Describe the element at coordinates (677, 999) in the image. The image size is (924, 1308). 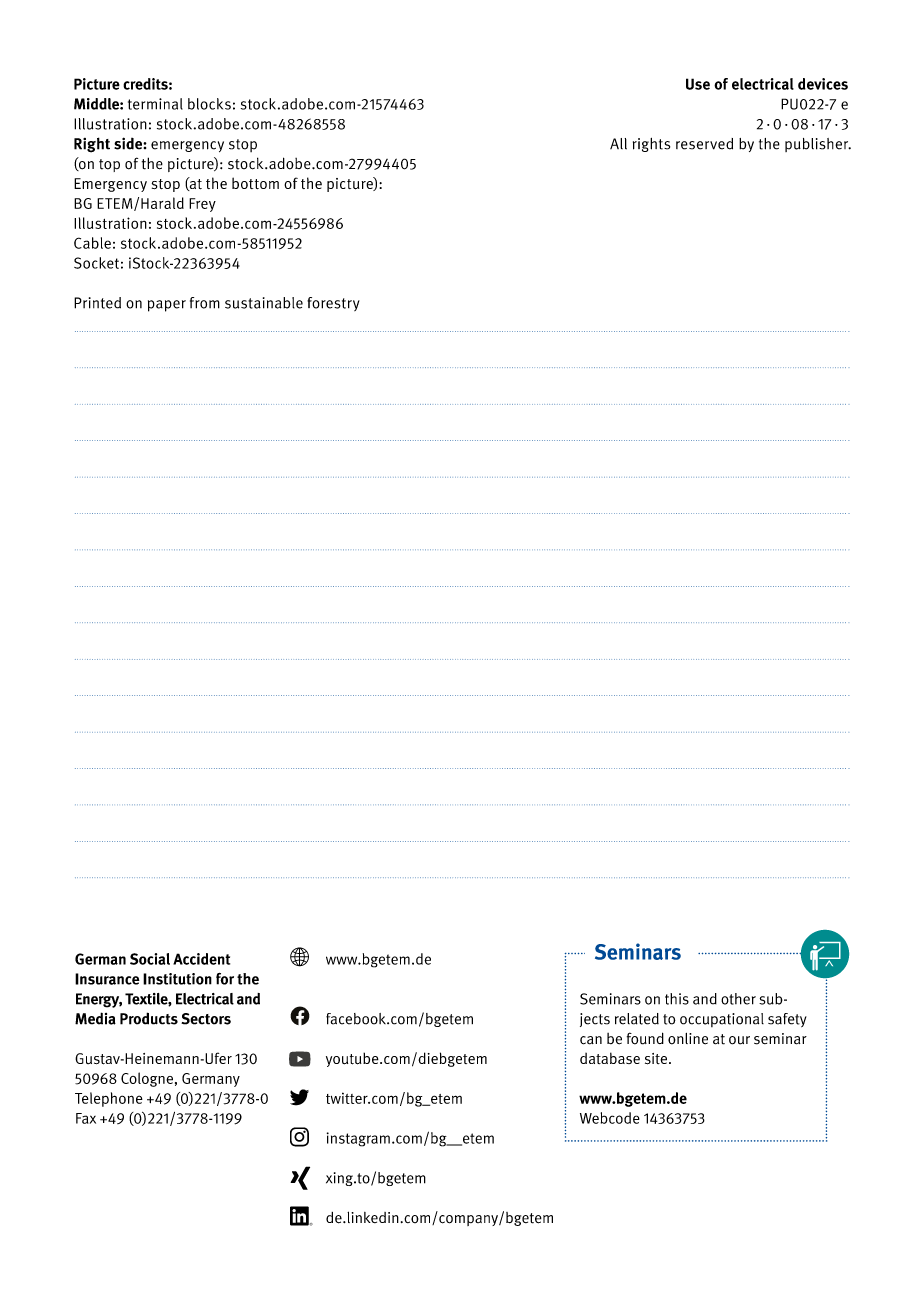
I see `this` at that location.
